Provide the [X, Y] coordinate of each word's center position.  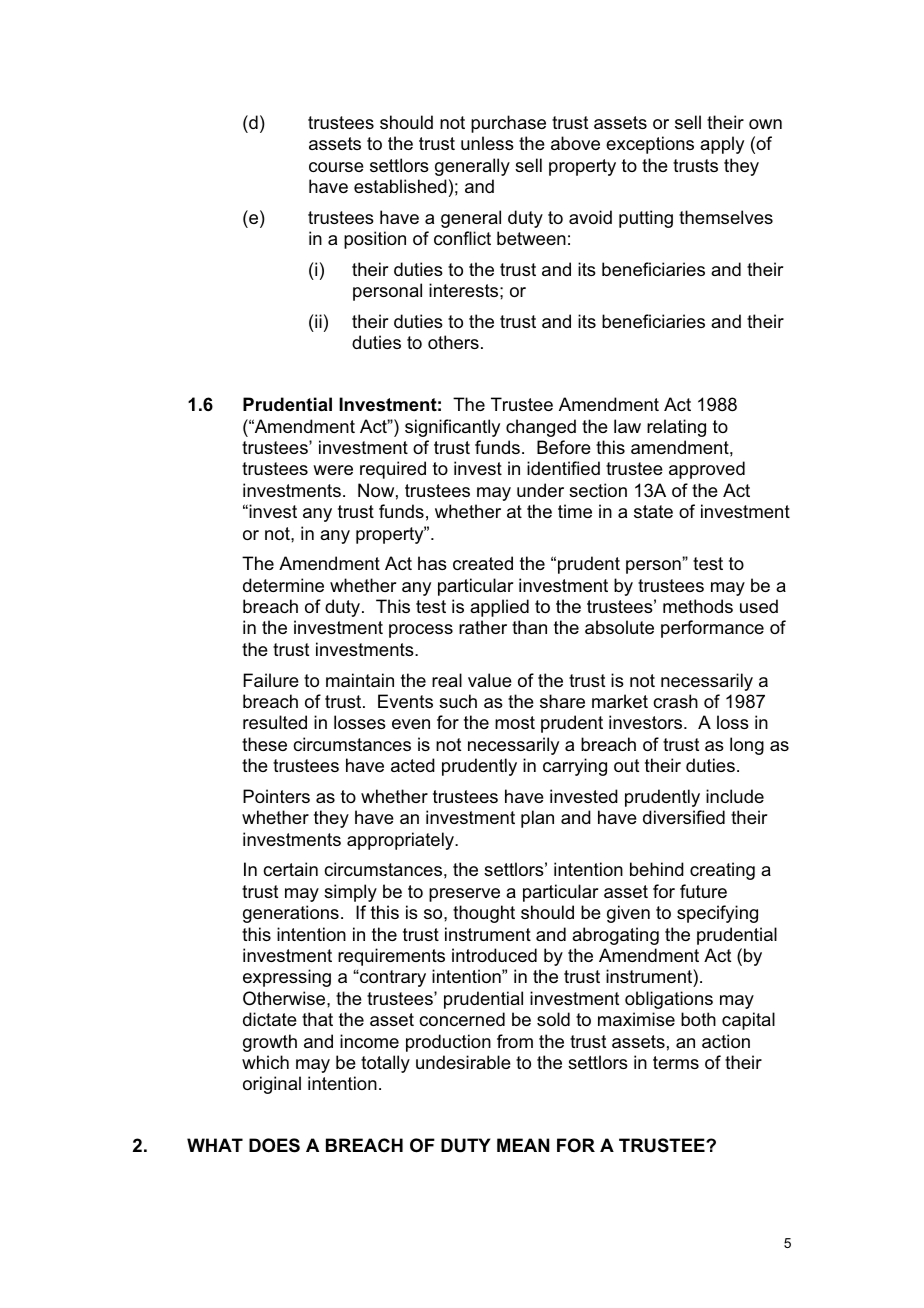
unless [487, 143]
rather [483, 627]
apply [722, 145]
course [336, 167]
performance [712, 629]
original [272, 1085]
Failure [271, 680]
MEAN [523, 1145]
